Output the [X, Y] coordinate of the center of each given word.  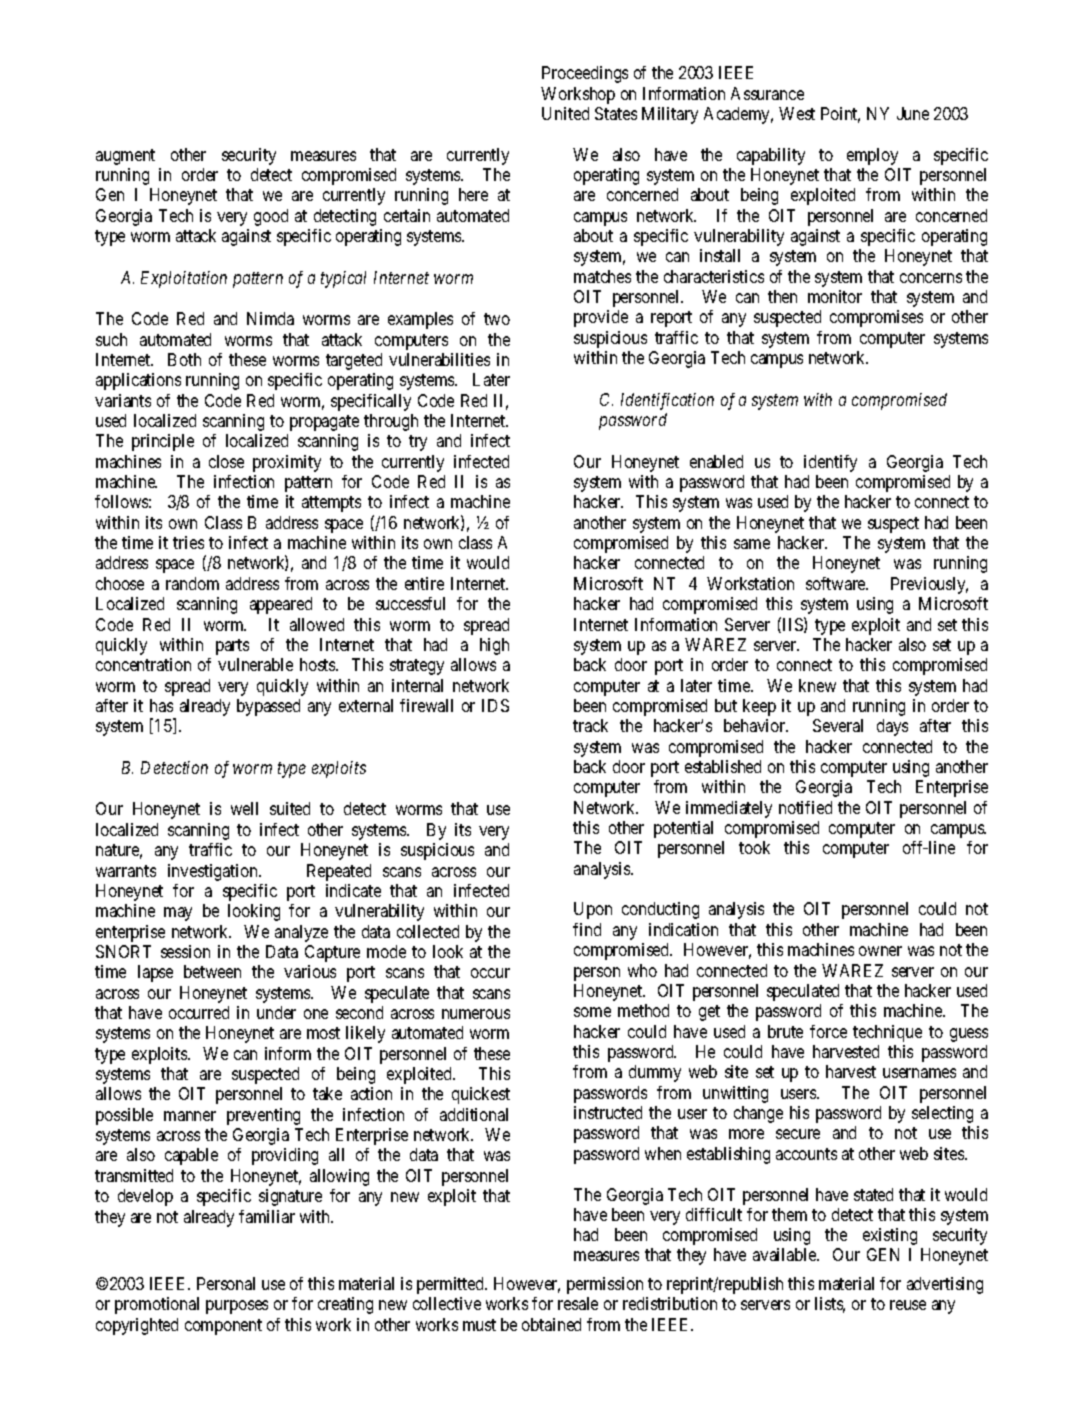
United [565, 113]
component [223, 1327]
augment [125, 157]
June [913, 113]
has [161, 705]
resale [578, 1303]
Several [838, 725]
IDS [495, 705]
